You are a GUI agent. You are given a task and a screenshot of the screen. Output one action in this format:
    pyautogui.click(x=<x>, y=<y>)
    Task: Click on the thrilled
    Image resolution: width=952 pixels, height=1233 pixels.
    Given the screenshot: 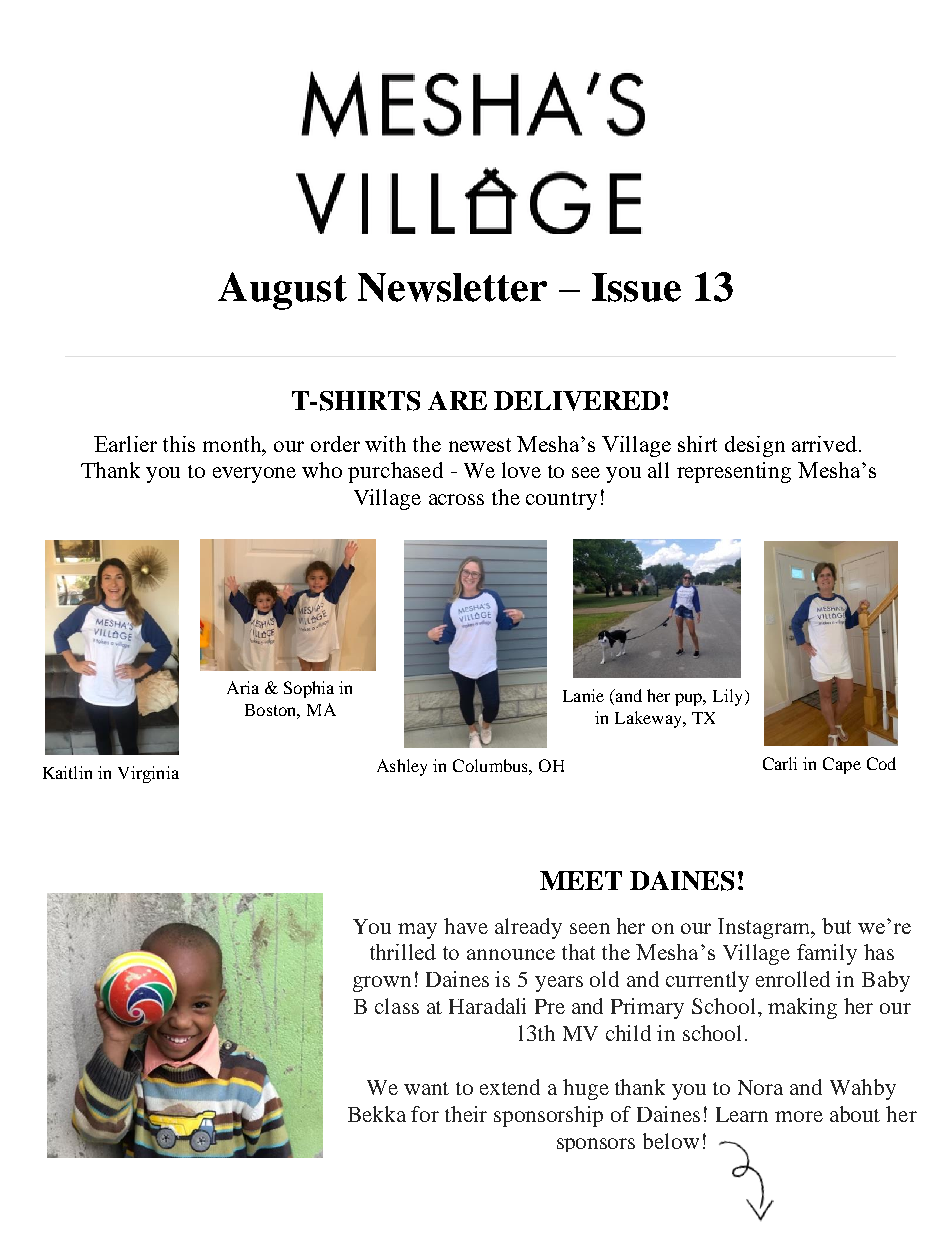 What is the action you would take?
    pyautogui.click(x=403, y=952)
